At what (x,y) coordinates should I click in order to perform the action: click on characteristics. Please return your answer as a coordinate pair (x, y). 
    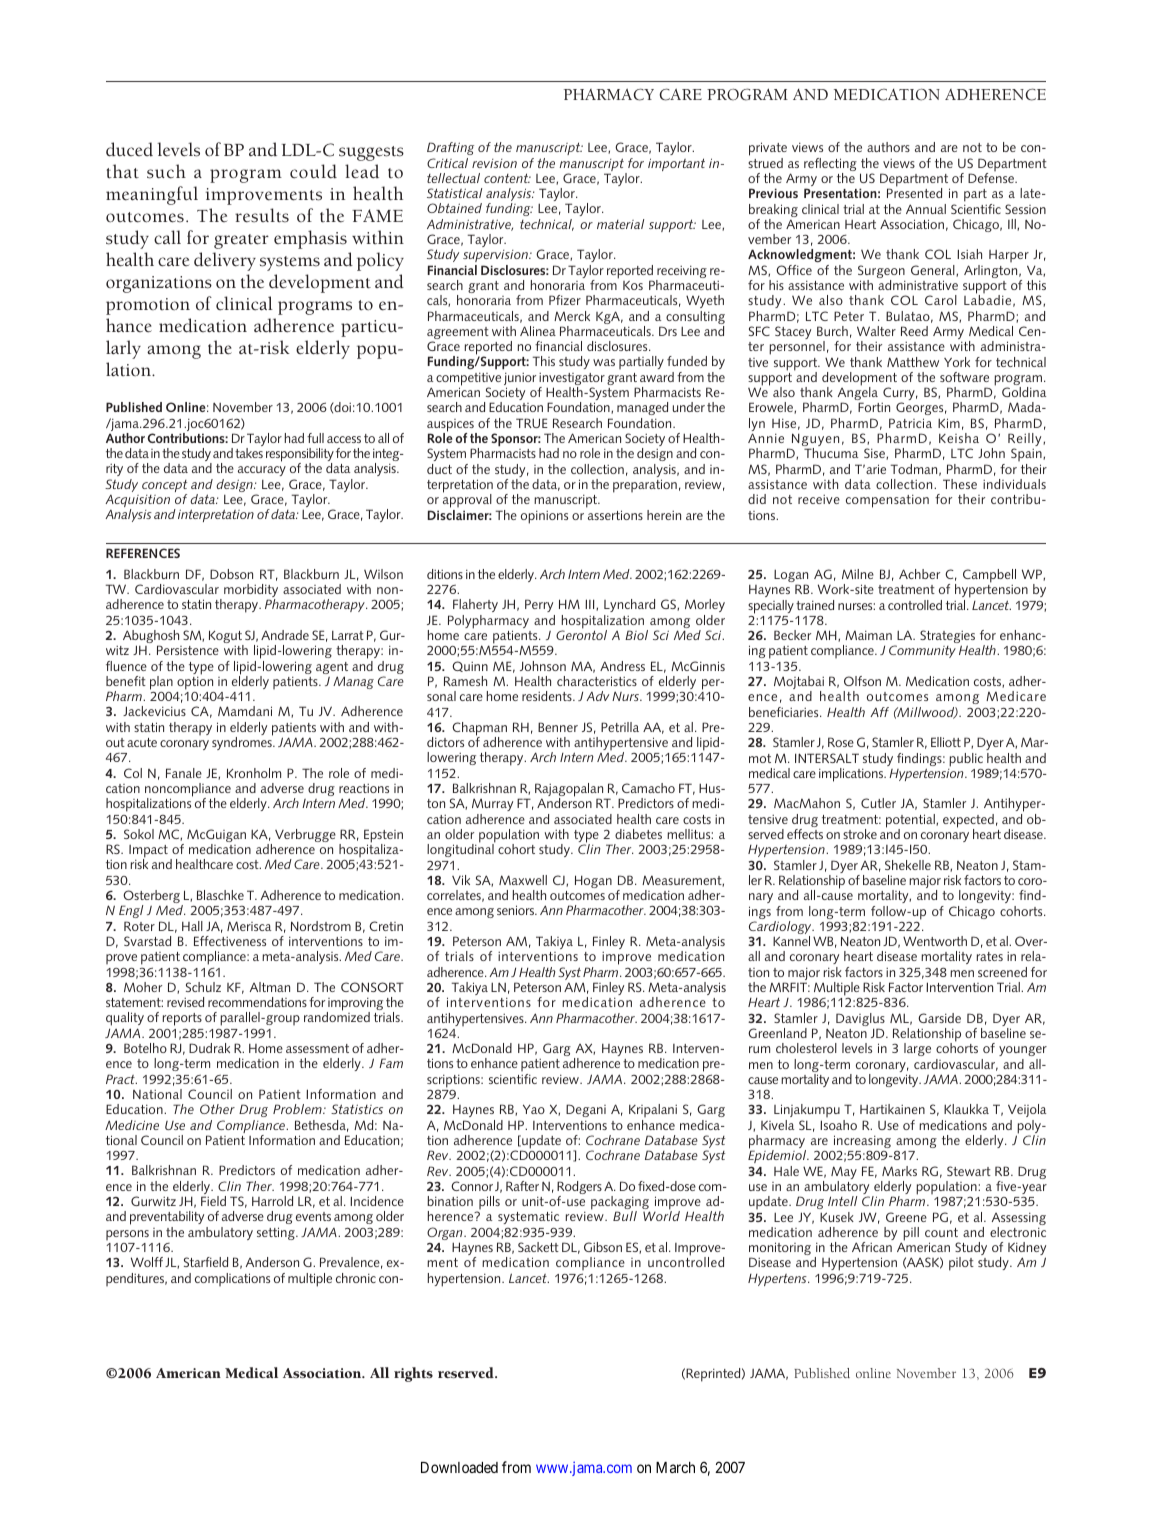
    Looking at the image, I should click on (597, 681).
